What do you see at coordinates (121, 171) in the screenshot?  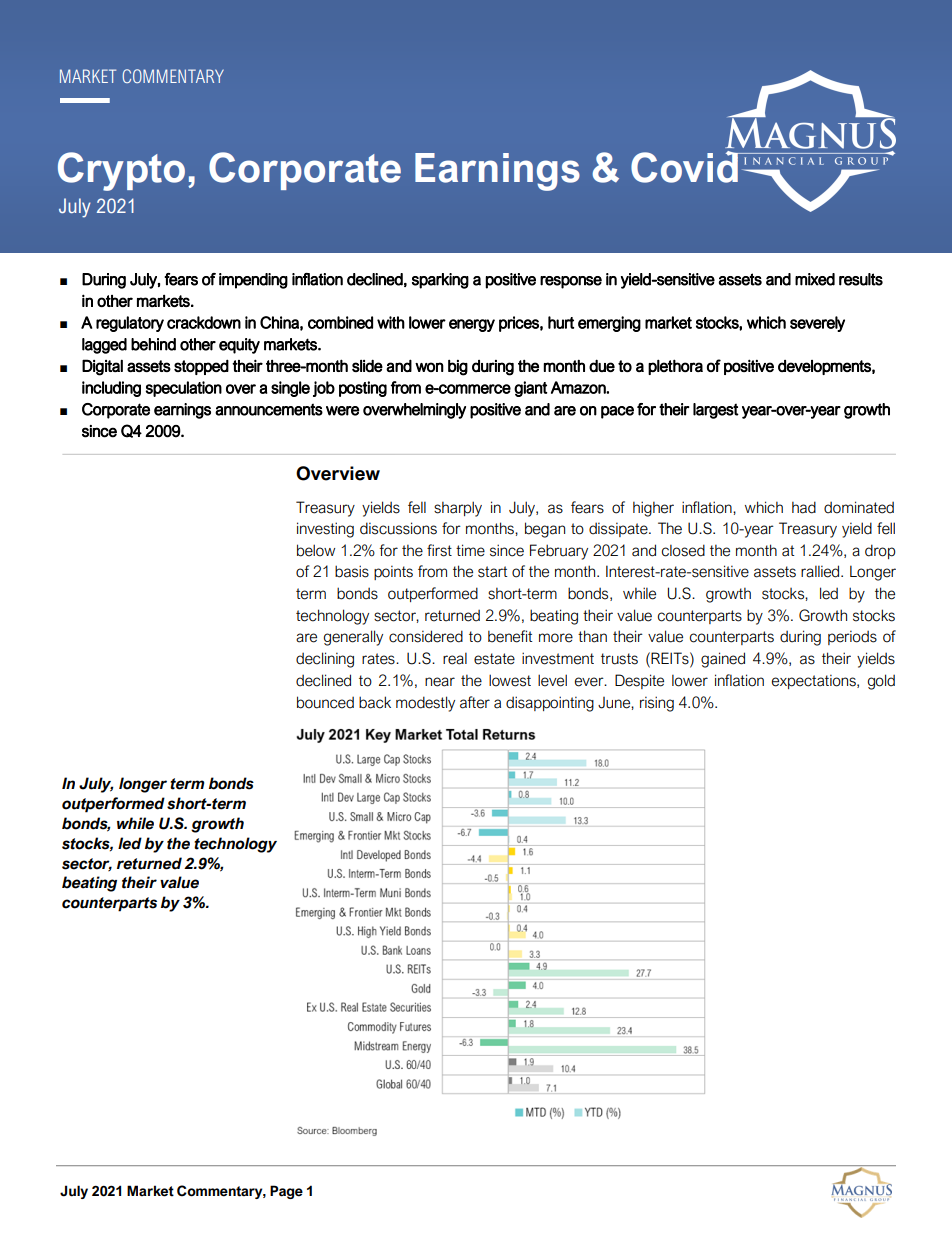 I see `Crypto` at bounding box center [121, 171].
